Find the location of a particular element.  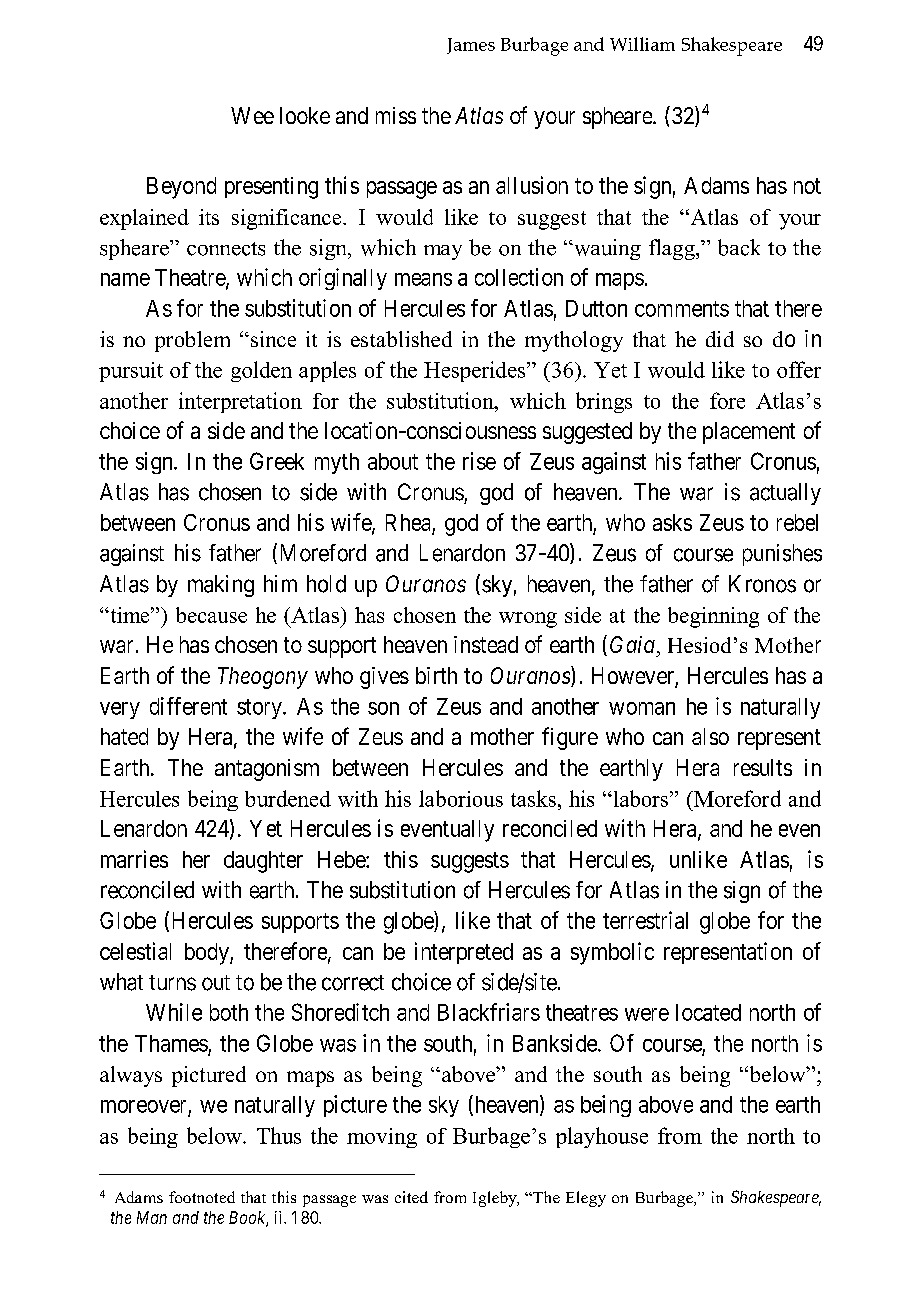

results is located at coordinates (763, 767).
